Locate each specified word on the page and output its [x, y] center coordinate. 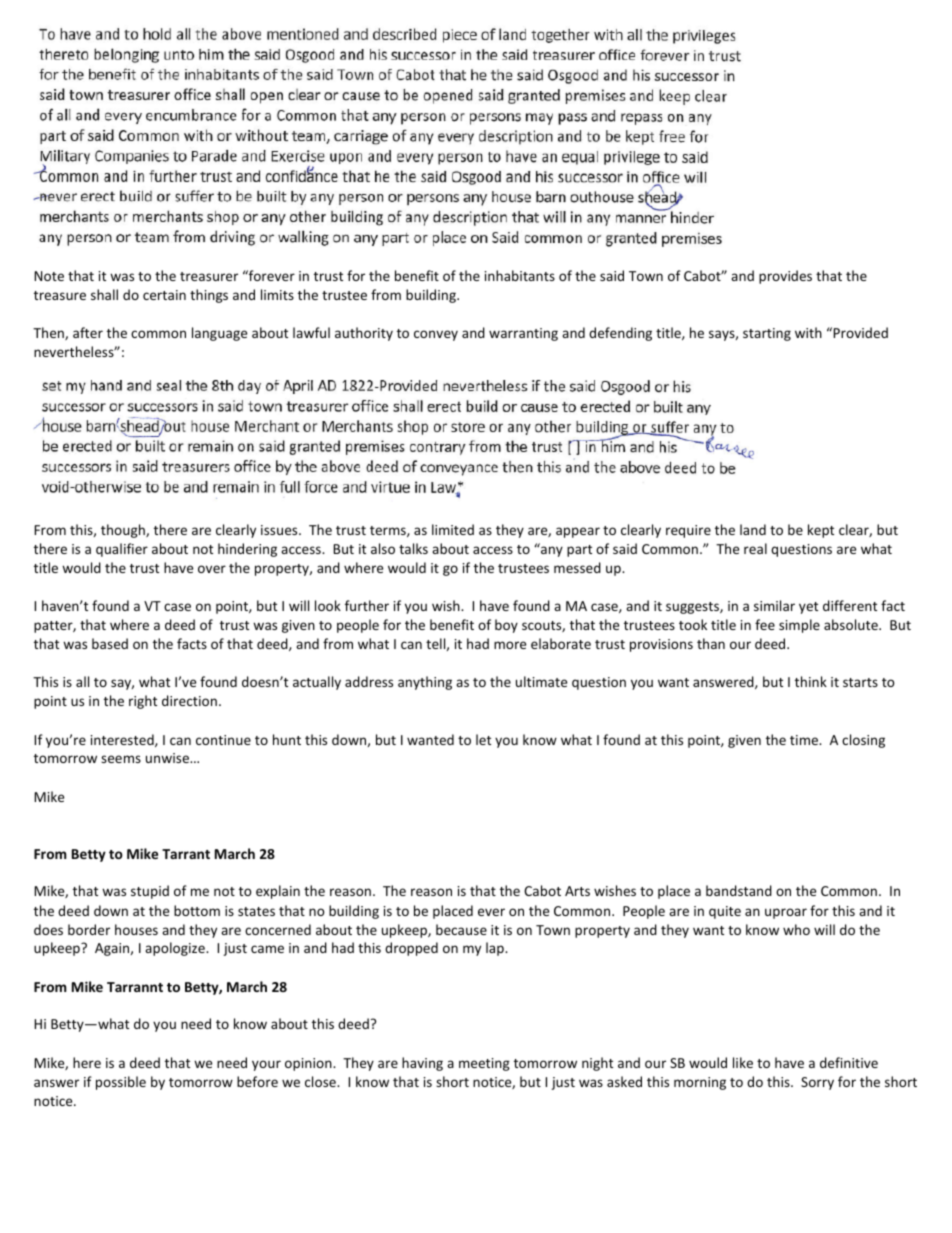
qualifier [122, 550]
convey [436, 335]
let [483, 739]
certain [164, 295]
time [805, 740]
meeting [484, 1064]
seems [121, 759]
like [743, 1062]
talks [413, 548]
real [755, 548]
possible [121, 1083]
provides [785, 277]
